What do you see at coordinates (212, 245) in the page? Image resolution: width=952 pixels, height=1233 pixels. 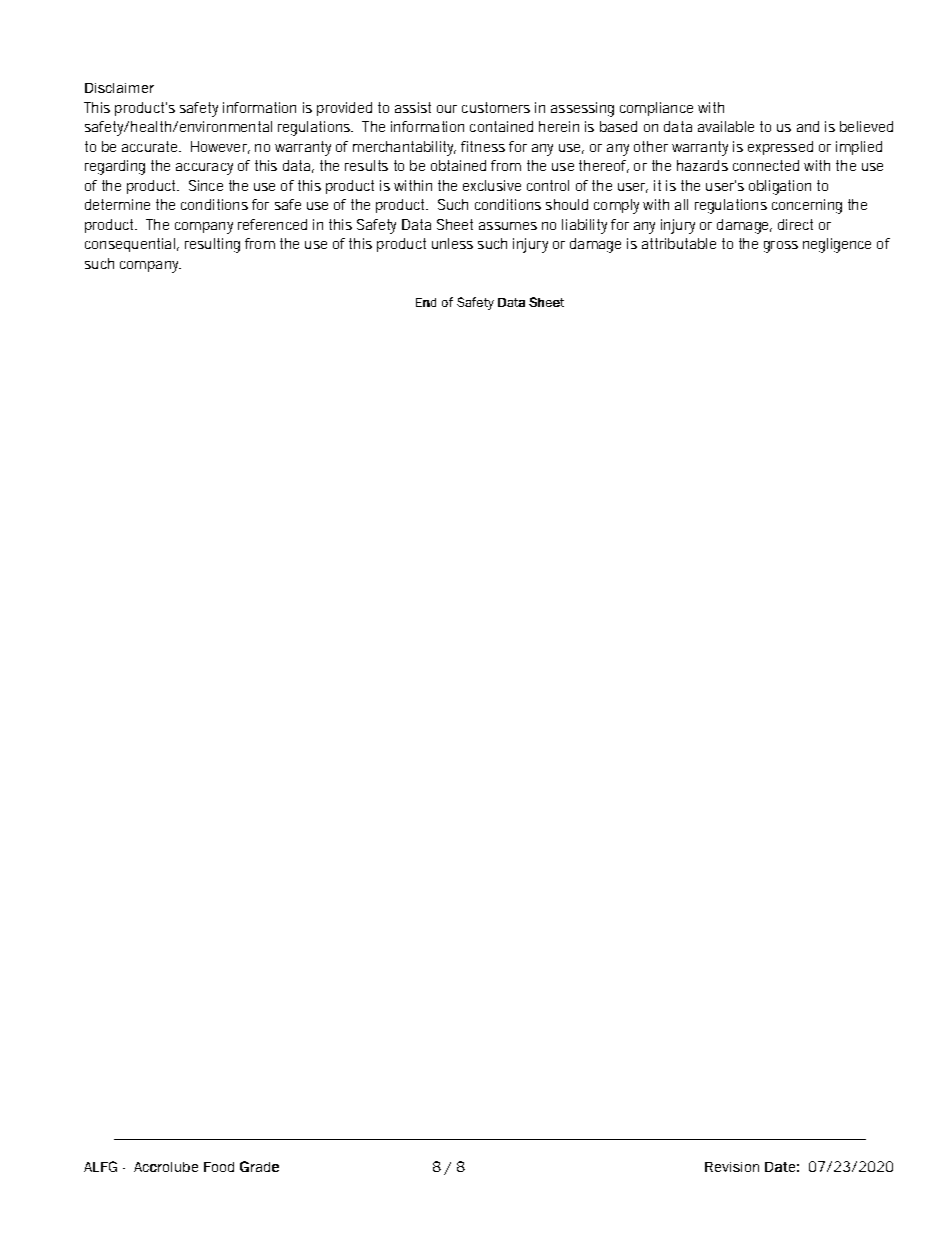 I see `resulting` at bounding box center [212, 245].
